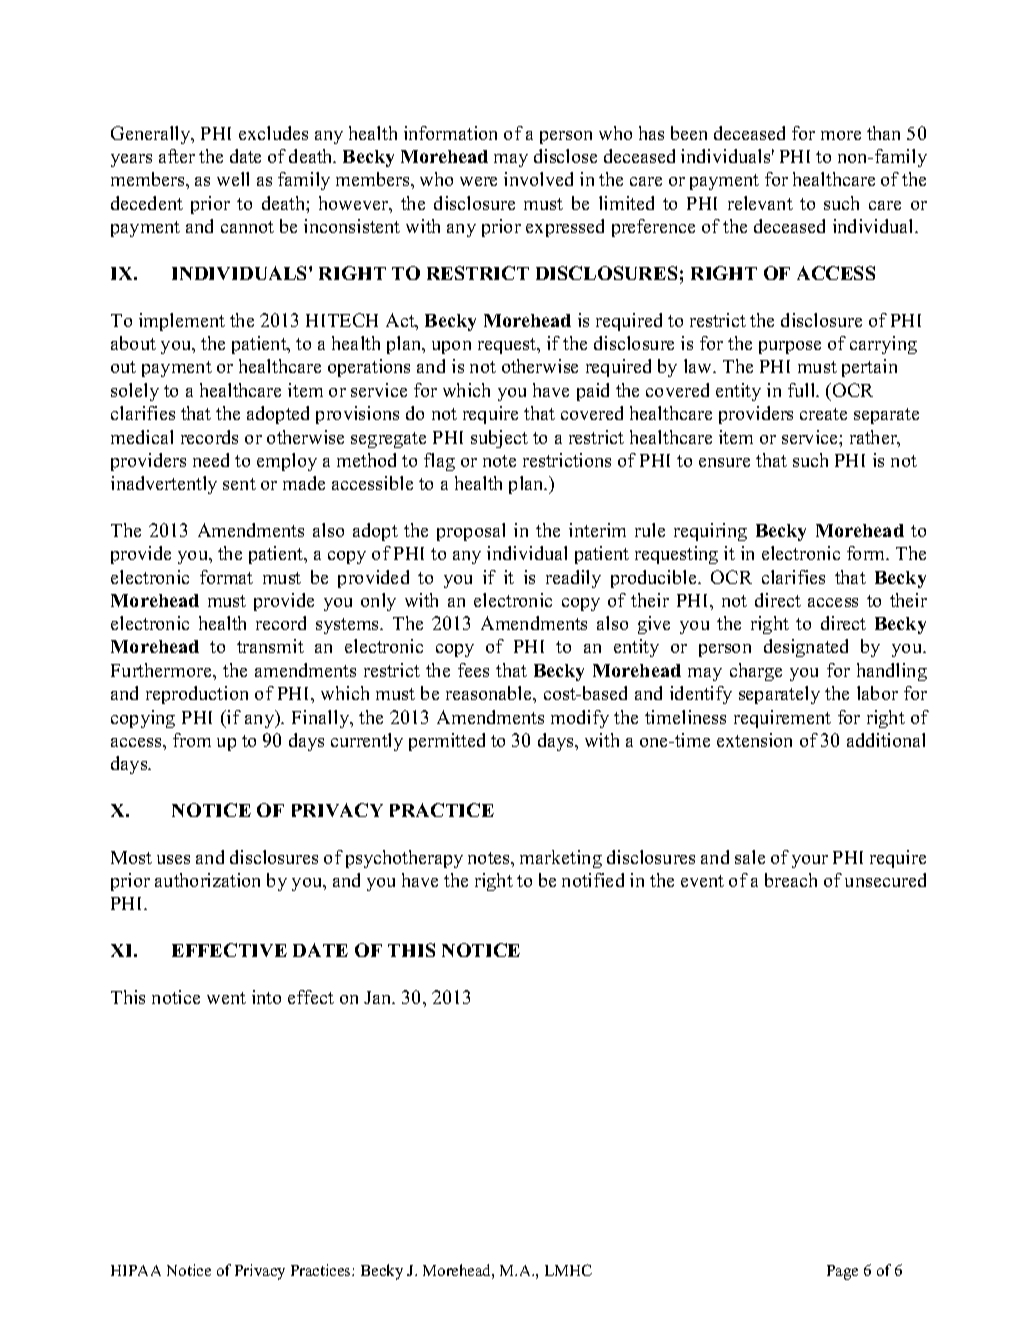 Image resolution: width=1036 pixels, height=1340 pixels. I want to click on reasonable, so click(490, 693).
